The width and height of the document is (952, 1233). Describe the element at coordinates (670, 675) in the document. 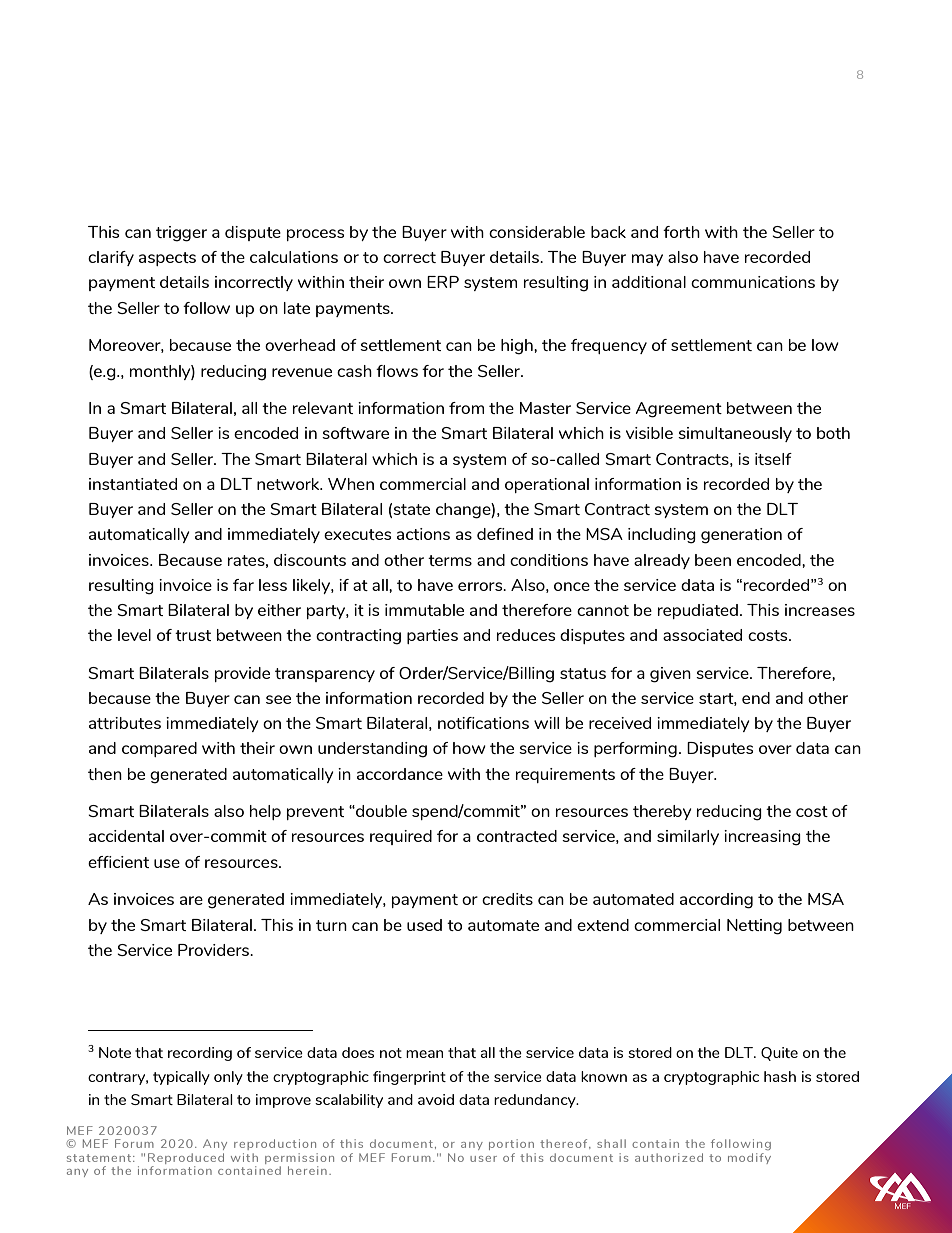

I see `given` at that location.
